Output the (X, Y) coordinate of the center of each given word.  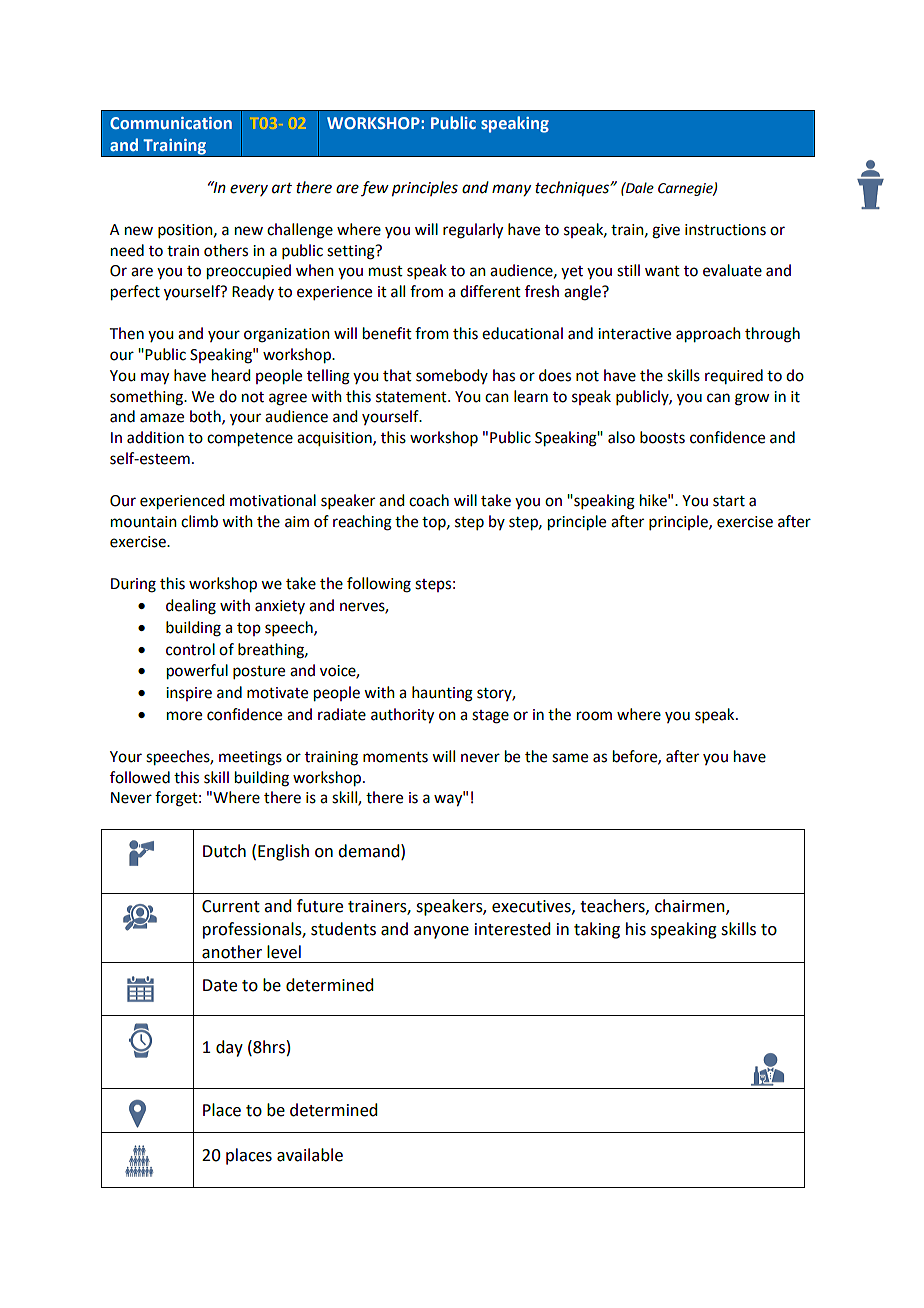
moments (395, 757)
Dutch (224, 851)
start (729, 501)
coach (429, 500)
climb (199, 521)
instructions (725, 230)
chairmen (691, 907)
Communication (171, 123)
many (511, 190)
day (229, 1048)
